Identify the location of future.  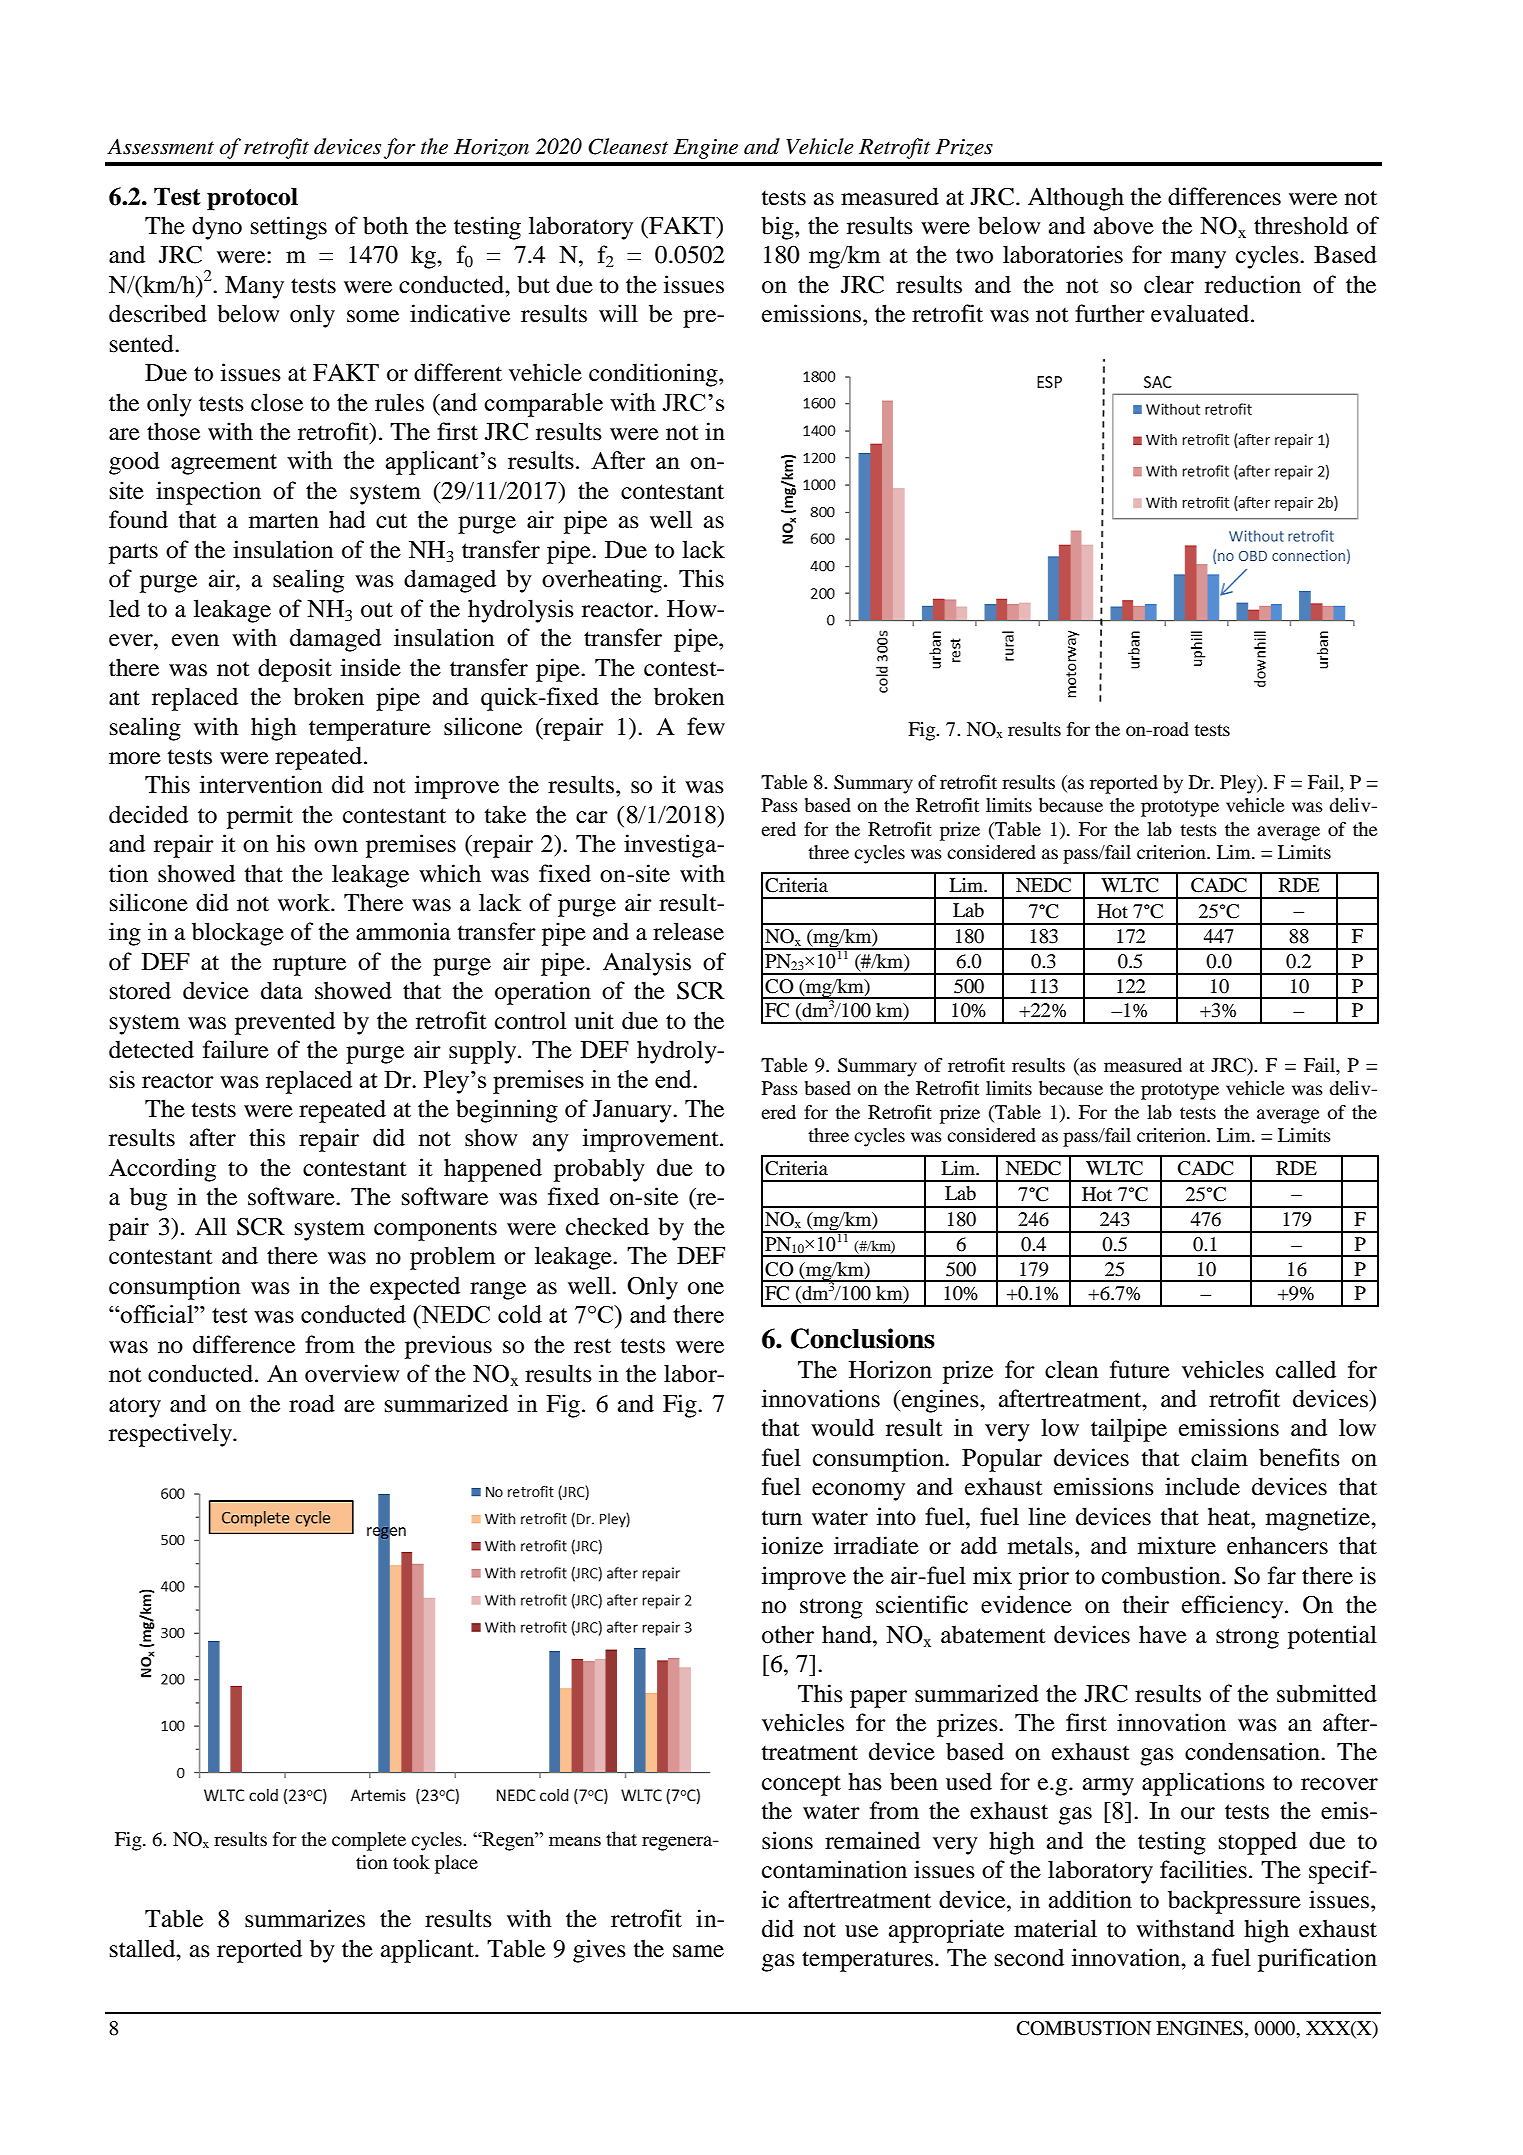
(1140, 1369).
